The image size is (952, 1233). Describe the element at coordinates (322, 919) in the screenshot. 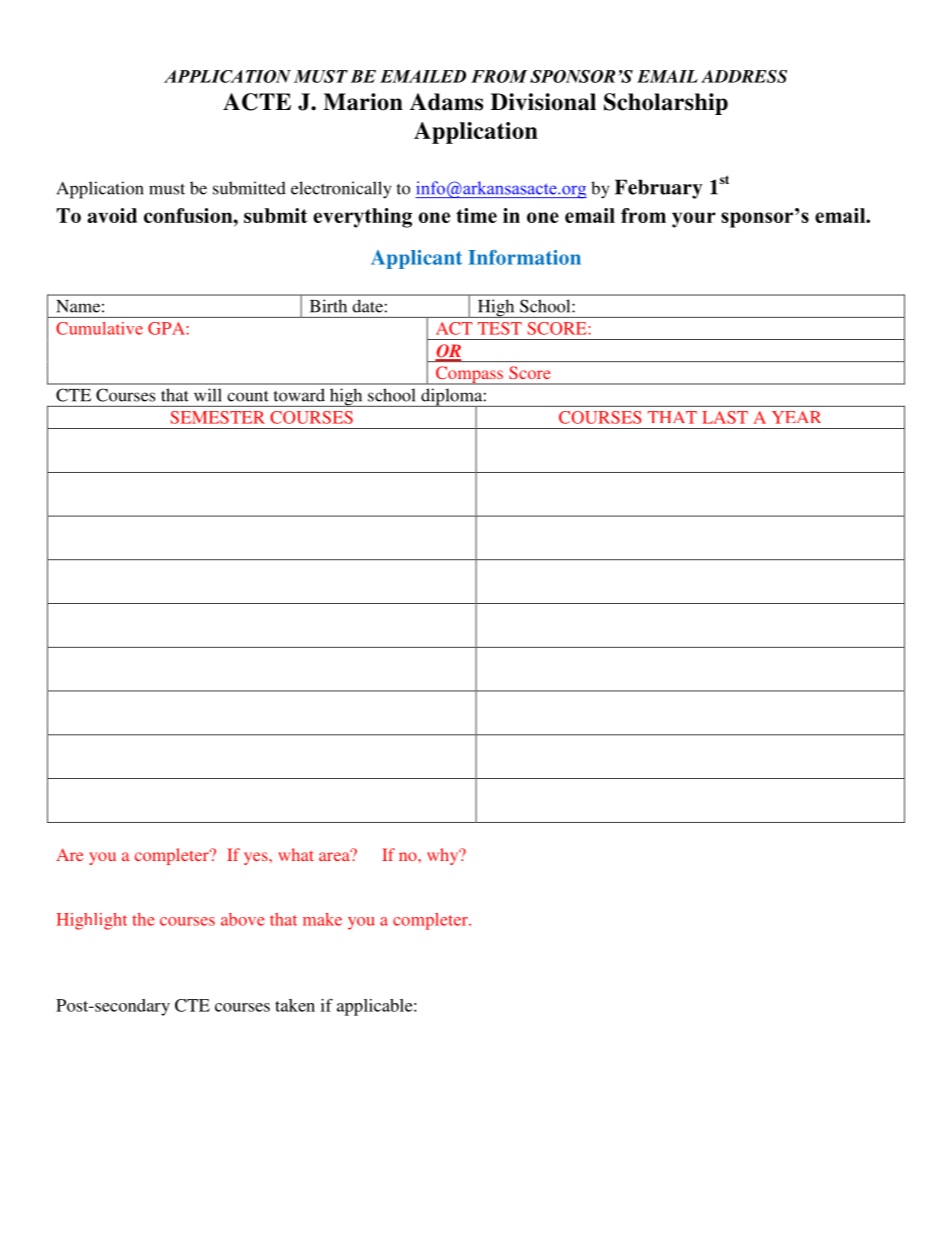

I see `make` at that location.
